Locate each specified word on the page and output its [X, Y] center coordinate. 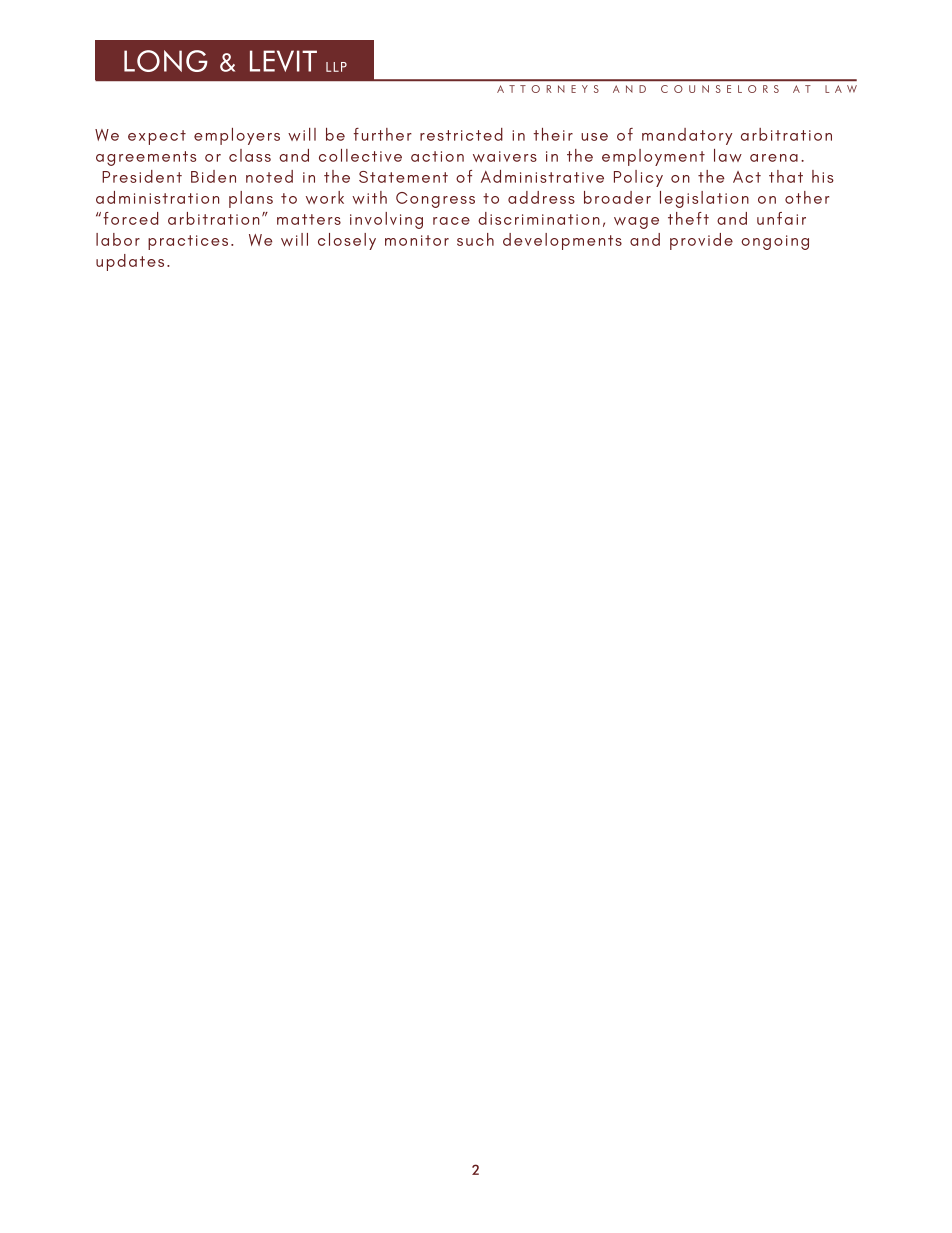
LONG [166, 61]
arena [774, 158]
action [437, 156]
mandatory [687, 136]
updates [130, 262]
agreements [146, 158]
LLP [336, 67]
